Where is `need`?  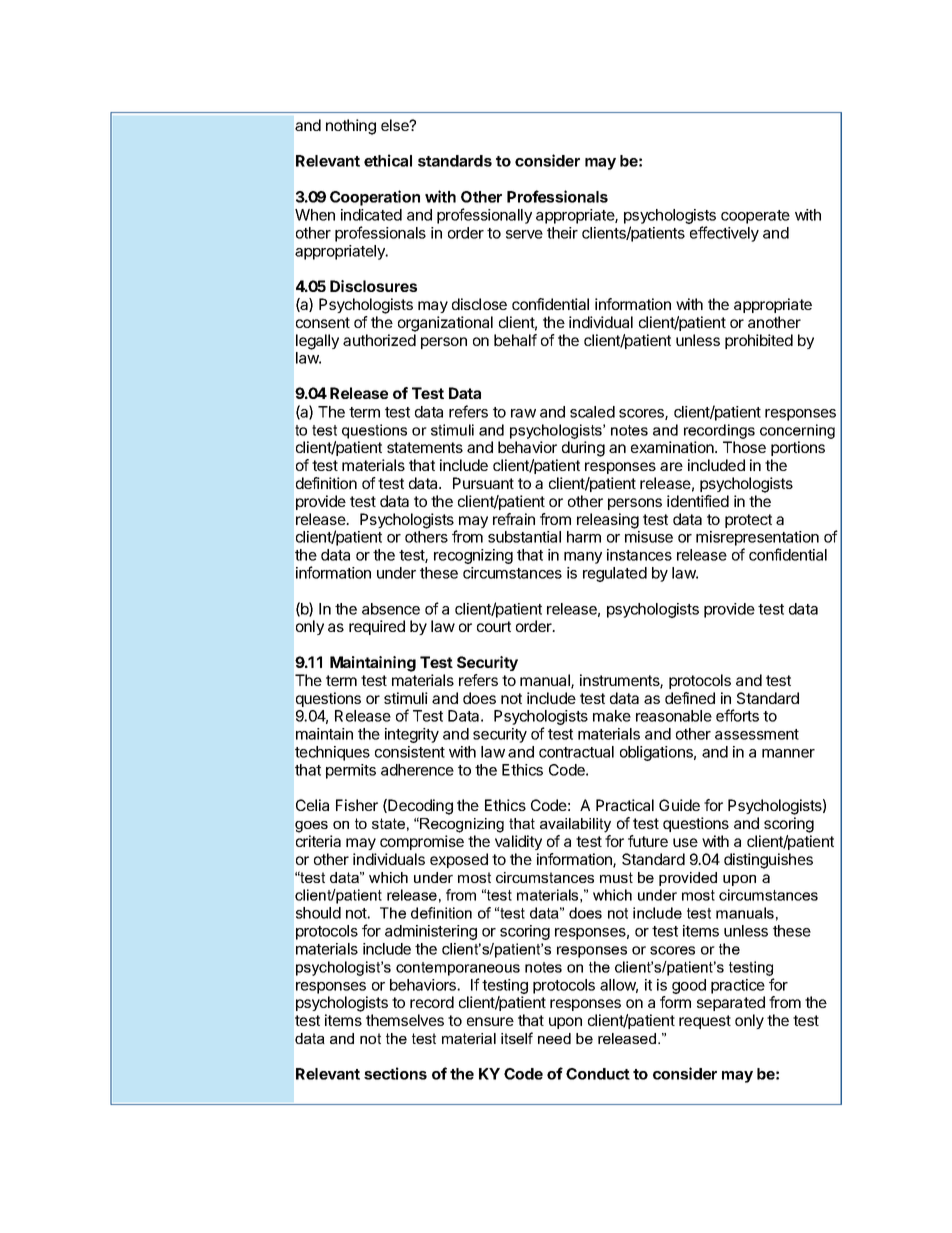 need is located at coordinates (554, 1038).
